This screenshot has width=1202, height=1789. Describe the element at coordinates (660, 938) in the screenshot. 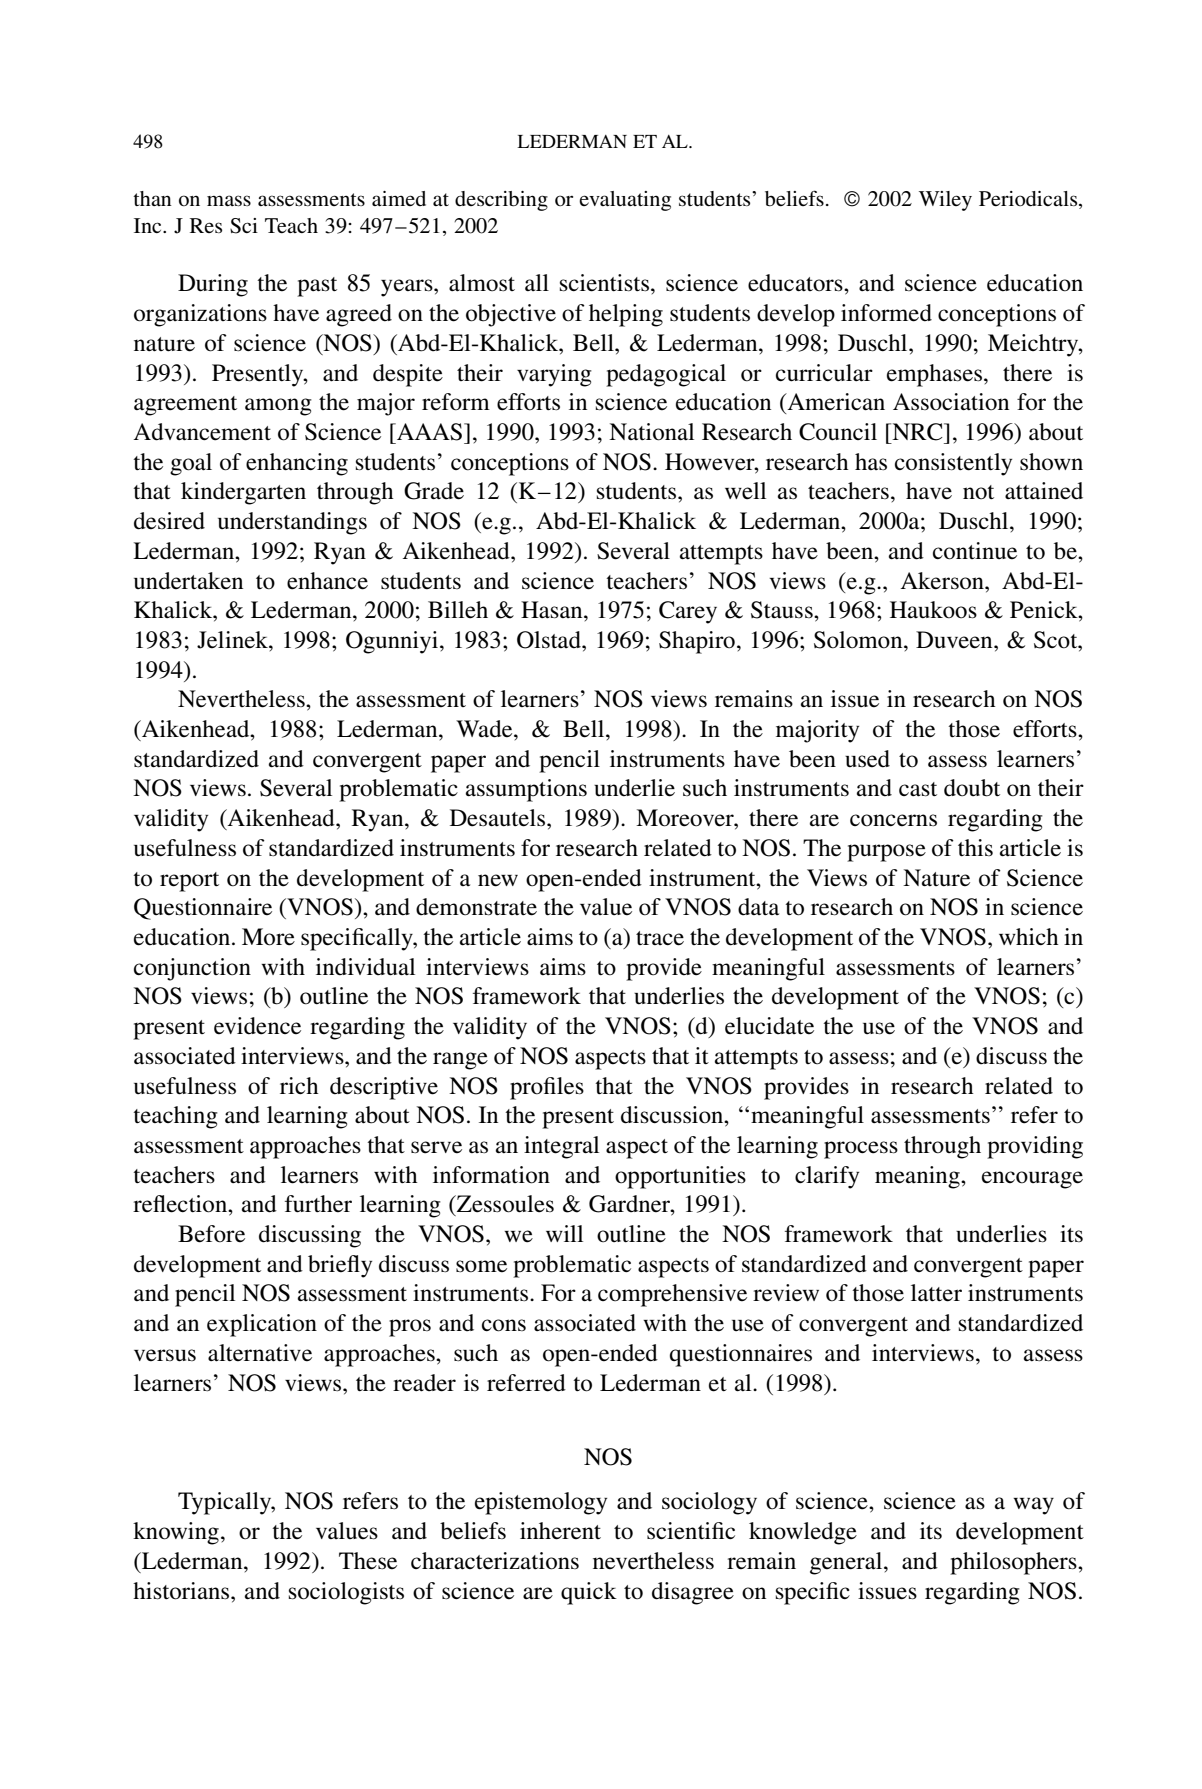

I see `trace` at that location.
